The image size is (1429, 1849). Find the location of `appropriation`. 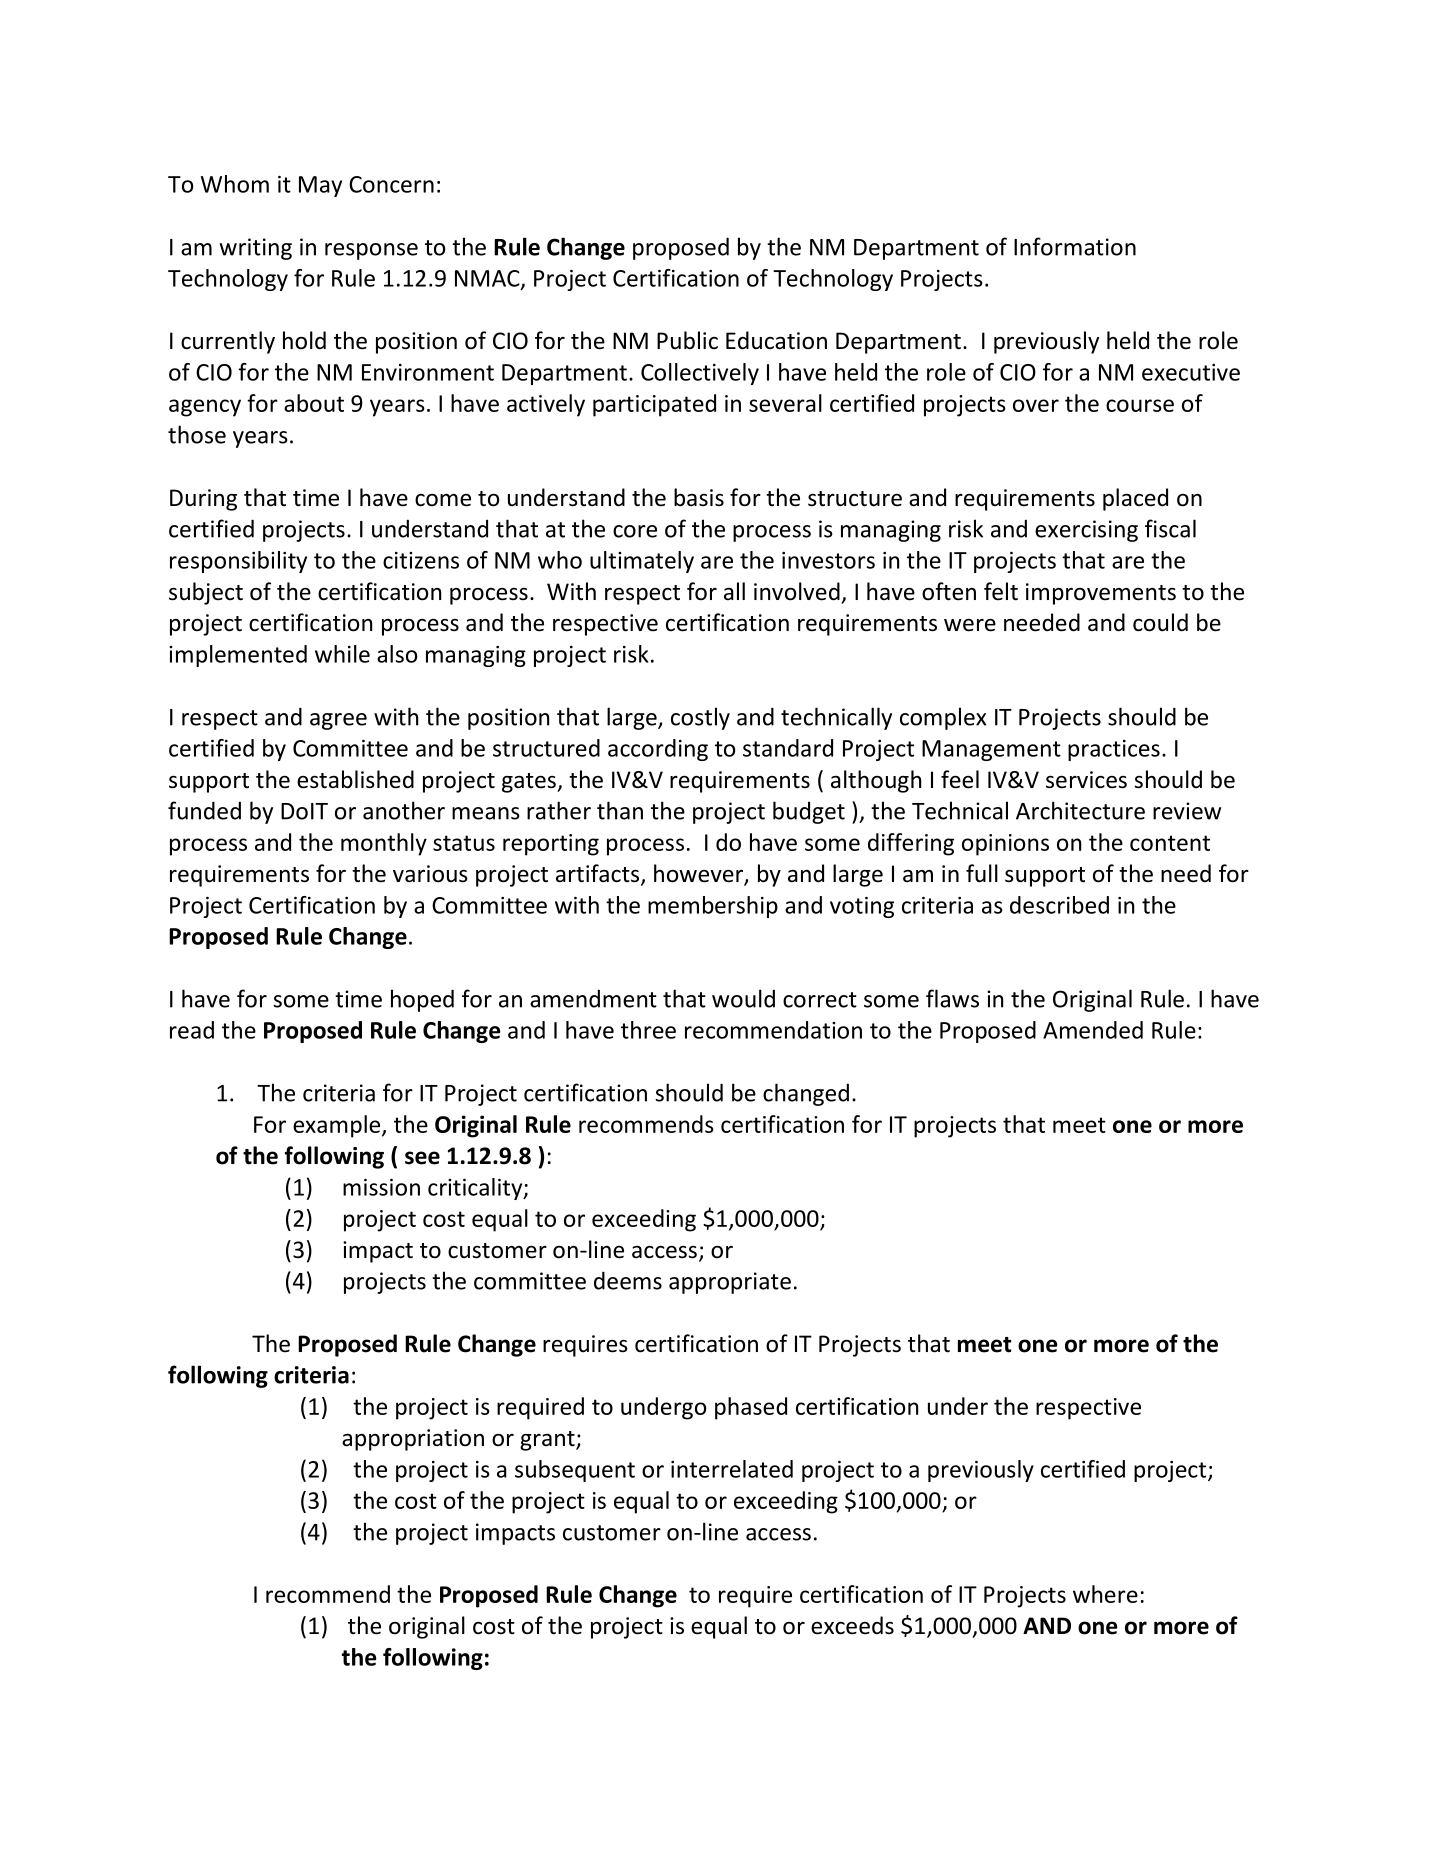

appropriation is located at coordinates (413, 1440).
